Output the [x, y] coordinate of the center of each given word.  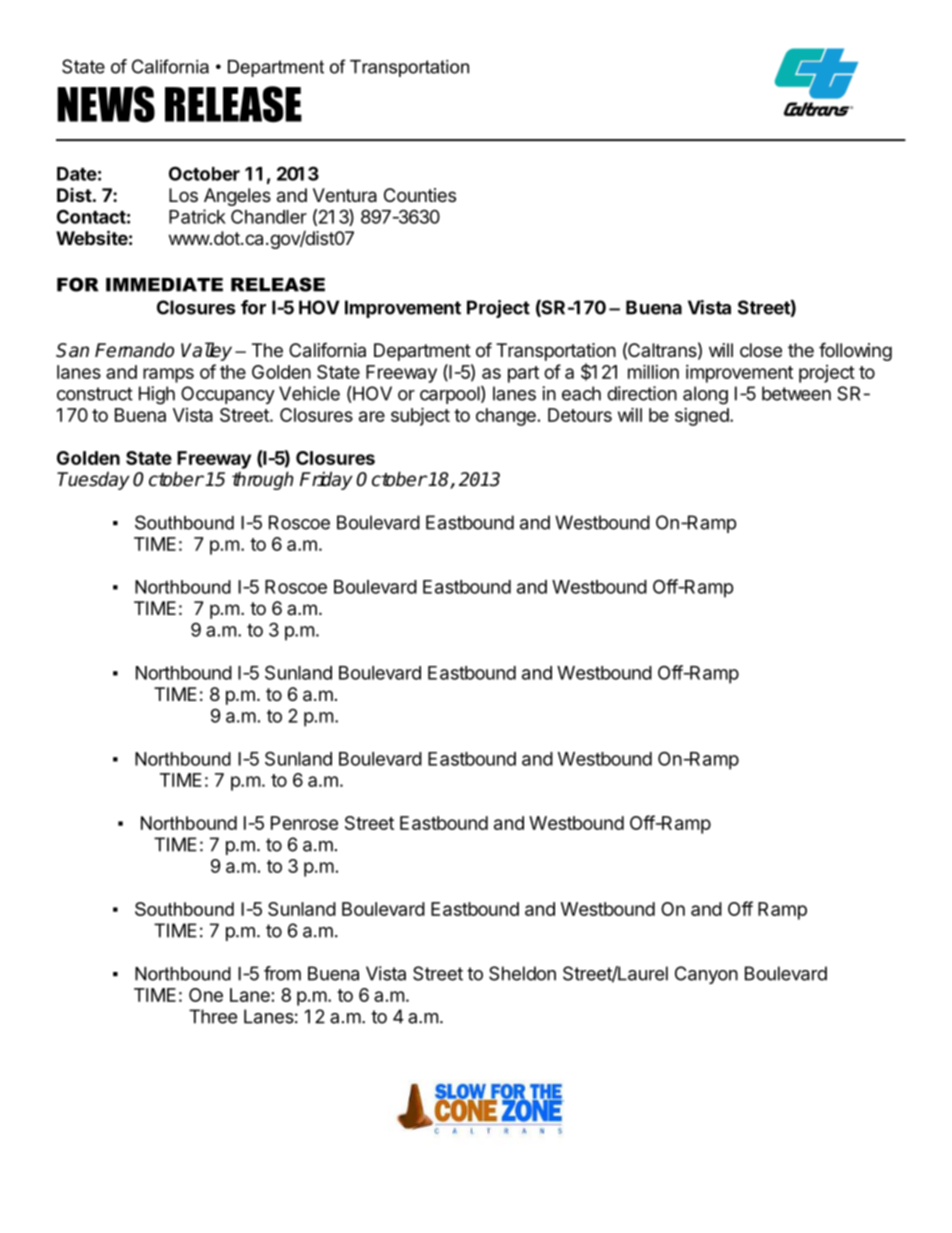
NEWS [106, 104]
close [761, 350]
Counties [420, 195]
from [282, 973]
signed [702, 417]
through [263, 480]
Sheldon [522, 973]
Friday [326, 480]
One [206, 995]
